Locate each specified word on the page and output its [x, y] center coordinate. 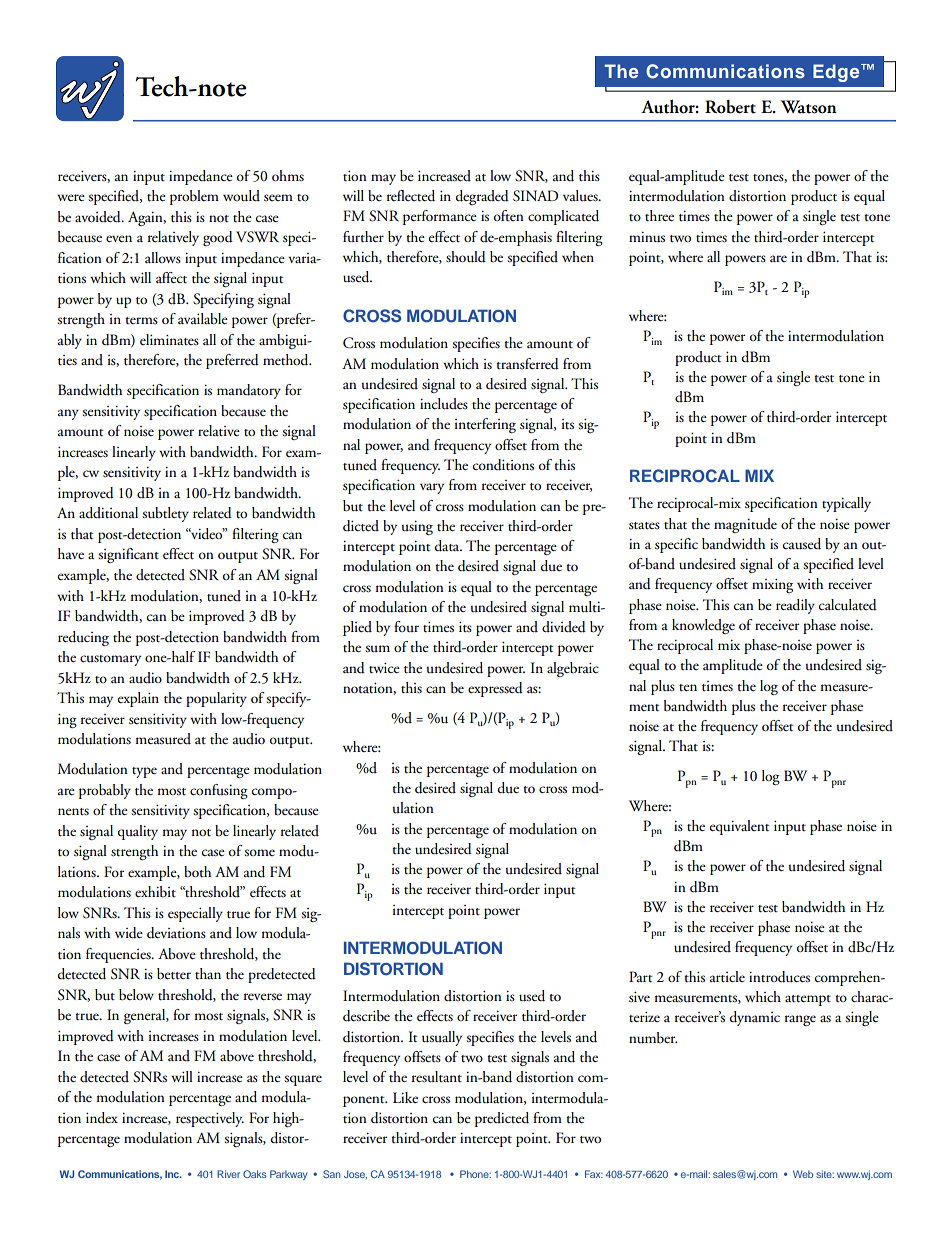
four [406, 626]
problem [194, 197]
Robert [730, 107]
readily [795, 606]
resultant [437, 1077]
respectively [210, 1119]
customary [110, 660]
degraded [482, 197]
